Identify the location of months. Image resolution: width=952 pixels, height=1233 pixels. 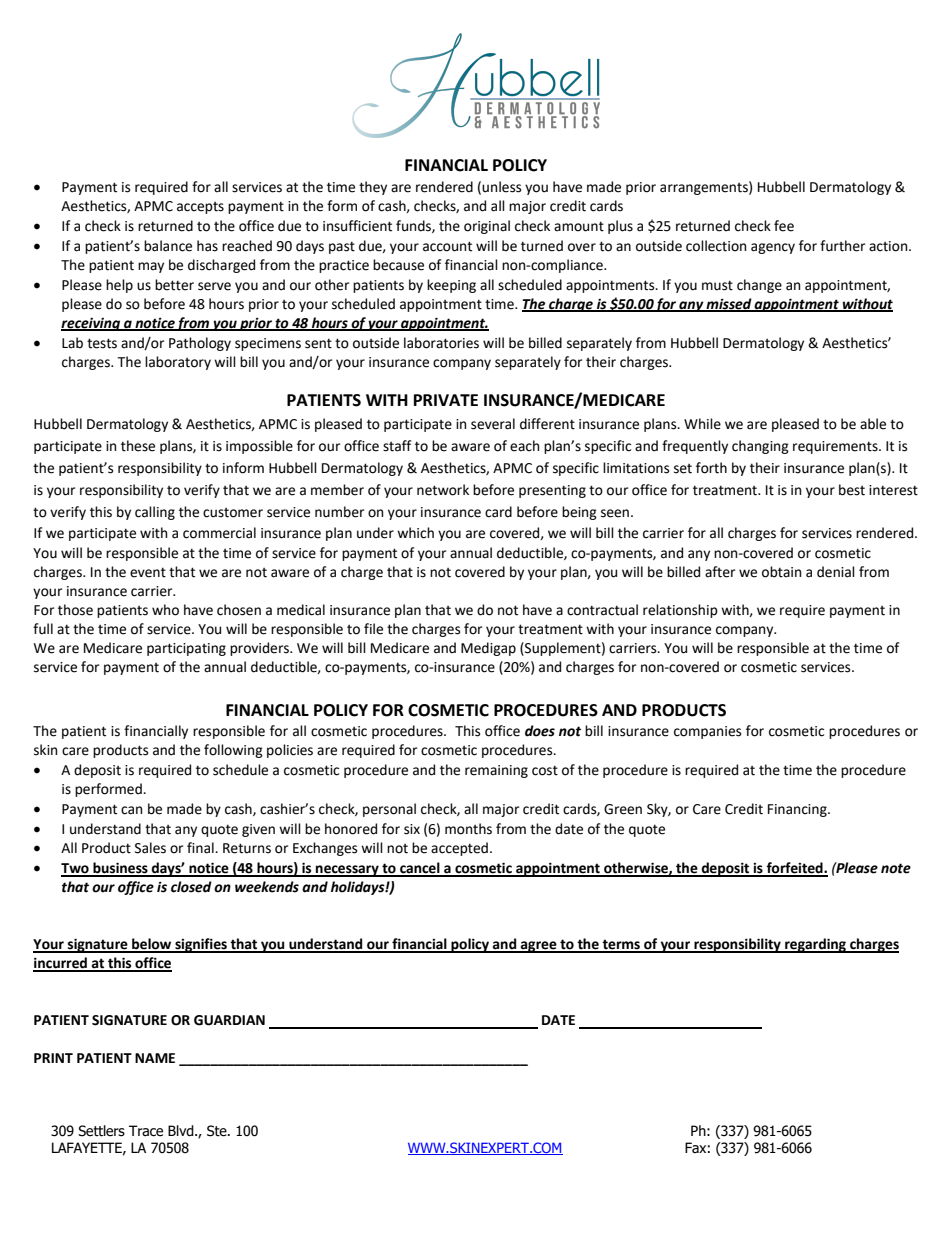
(468, 829).
